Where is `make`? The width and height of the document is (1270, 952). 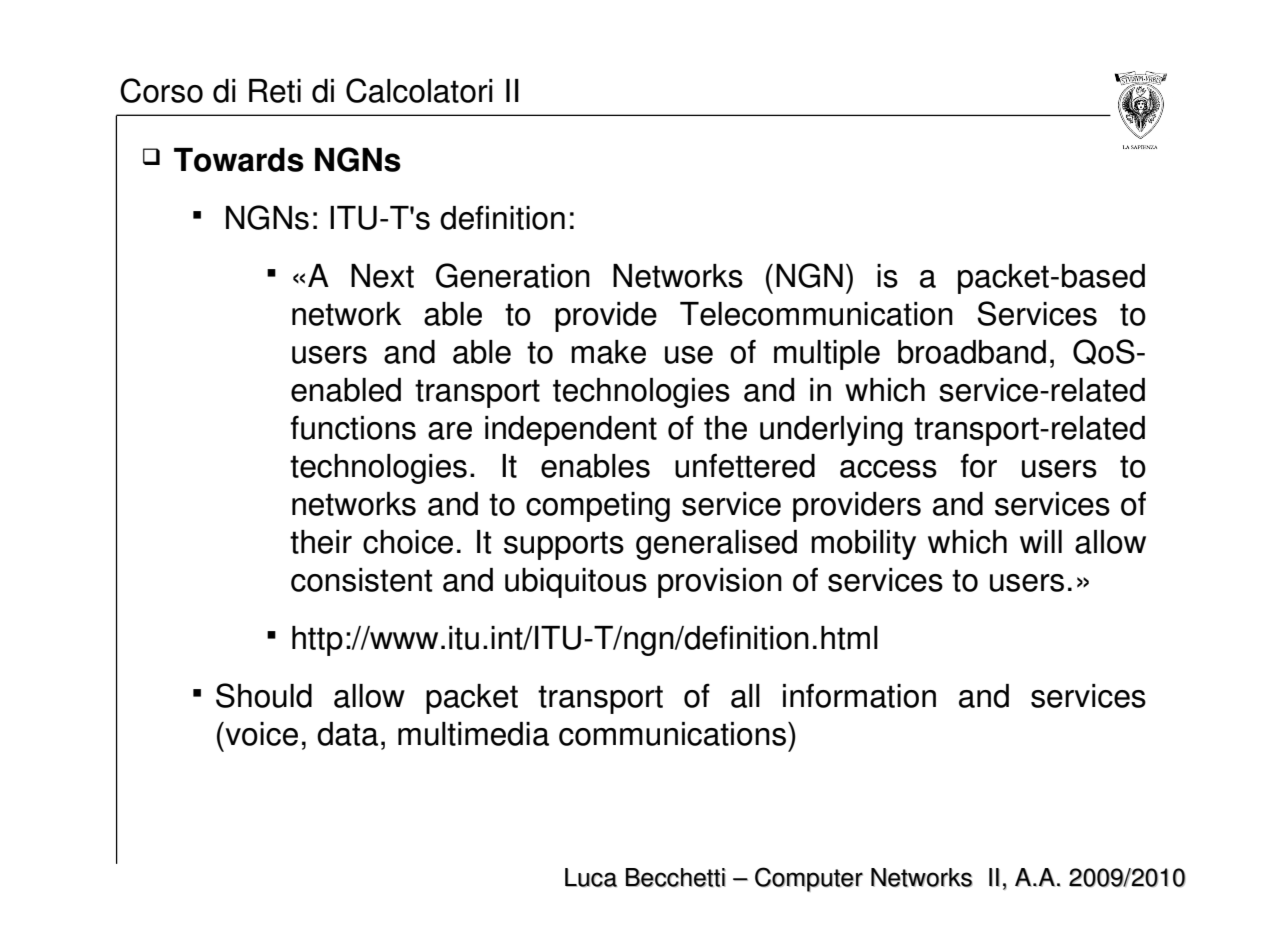
make is located at coordinates (608, 352).
